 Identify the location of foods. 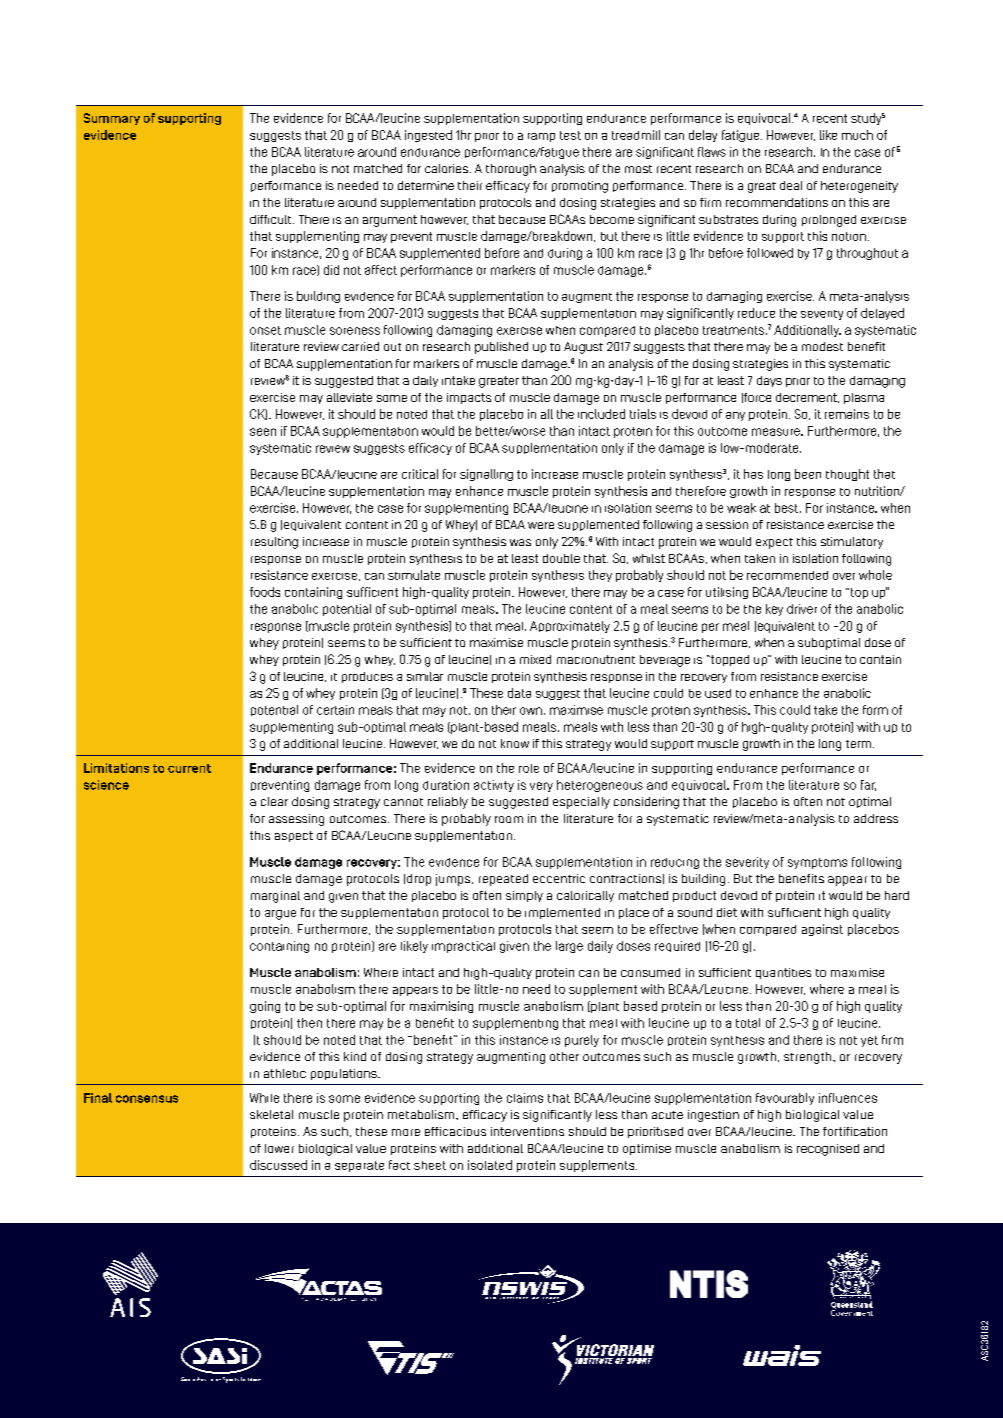
(265, 592).
